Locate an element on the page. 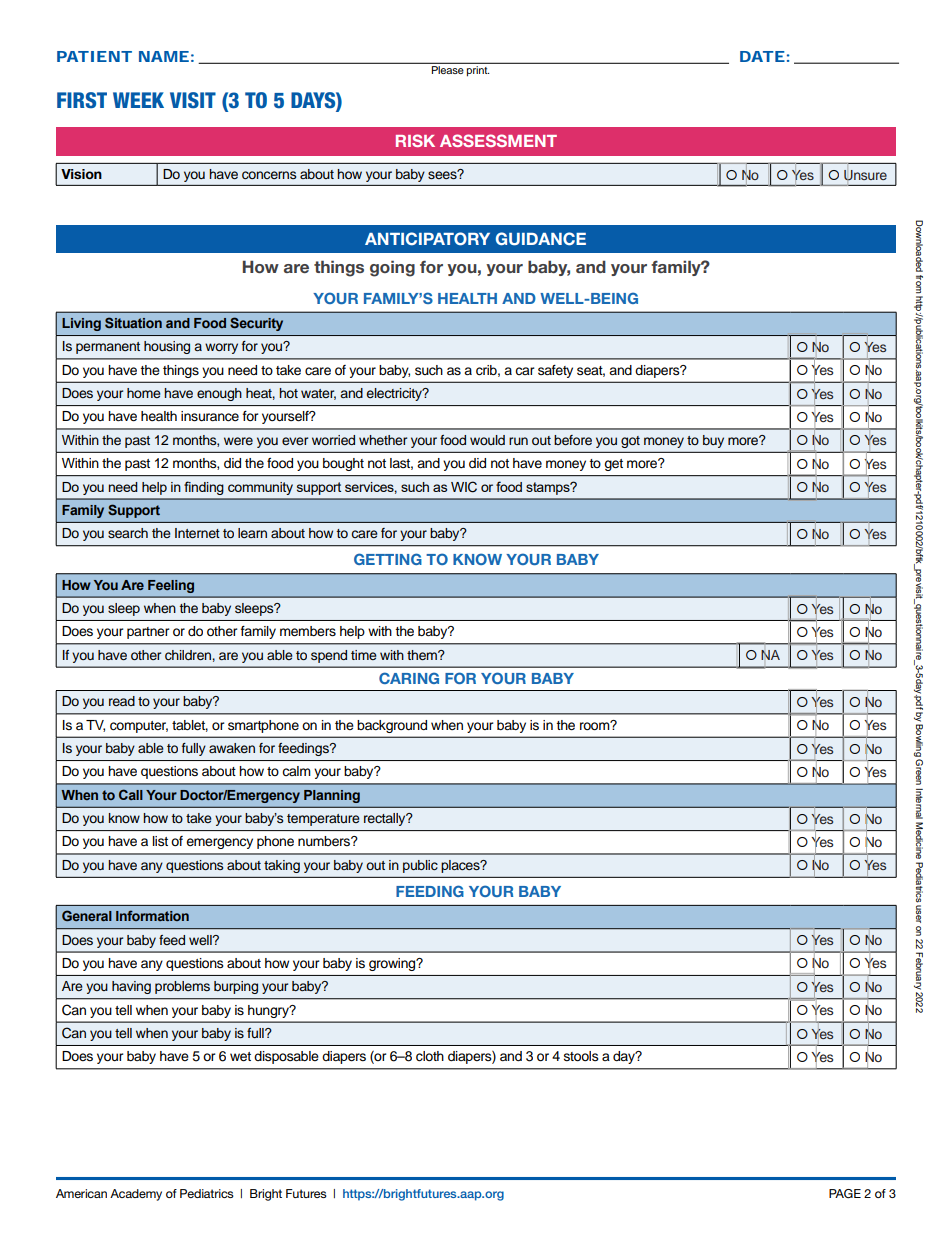  them is located at coordinates (423, 655).
